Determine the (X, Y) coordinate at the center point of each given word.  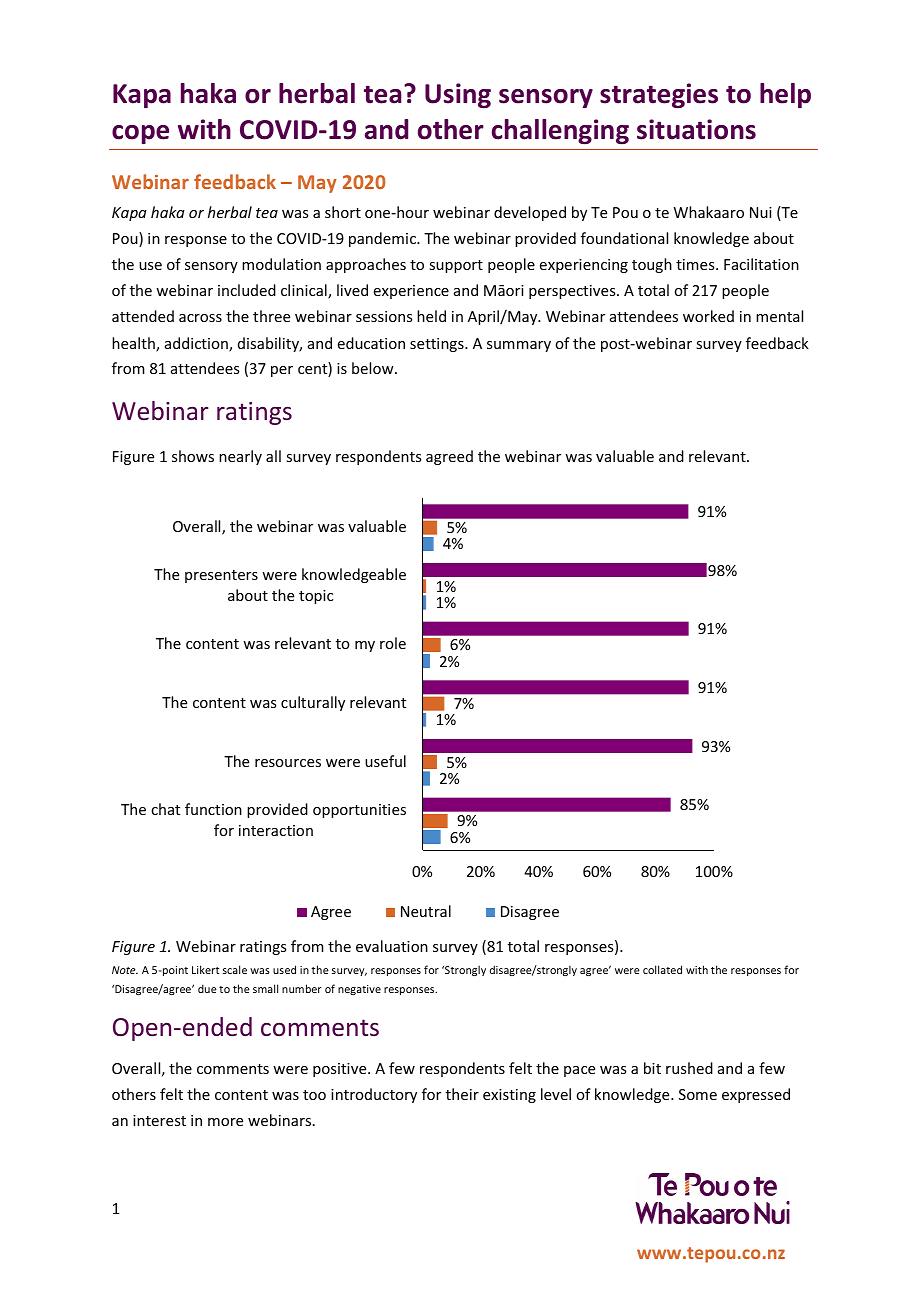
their (462, 1094)
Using (458, 95)
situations (696, 129)
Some (698, 1094)
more (225, 1122)
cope (140, 134)
